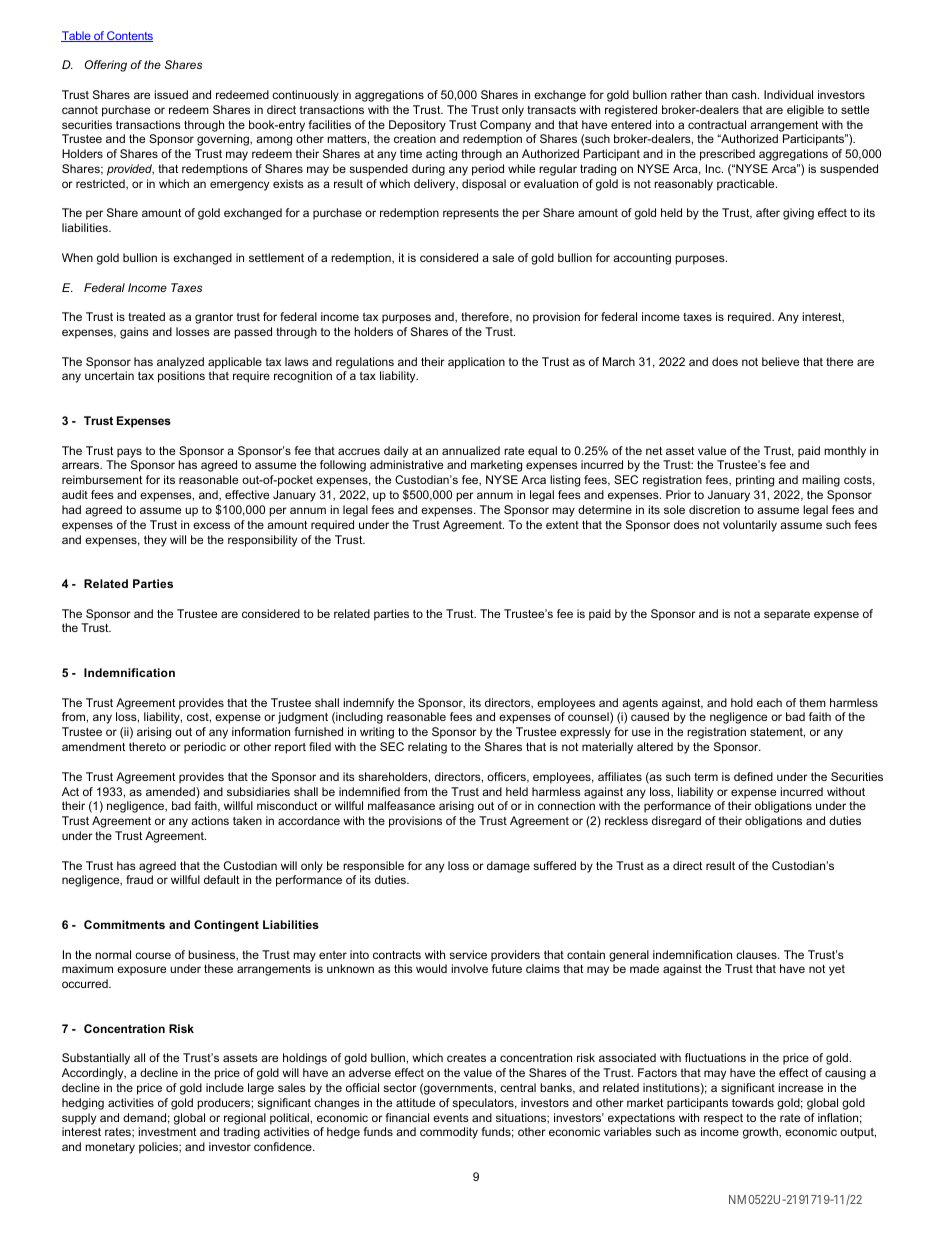 The height and width of the document is (1233, 952). What do you see at coordinates (167, 1131) in the document?
I see `investment` at bounding box center [167, 1131].
